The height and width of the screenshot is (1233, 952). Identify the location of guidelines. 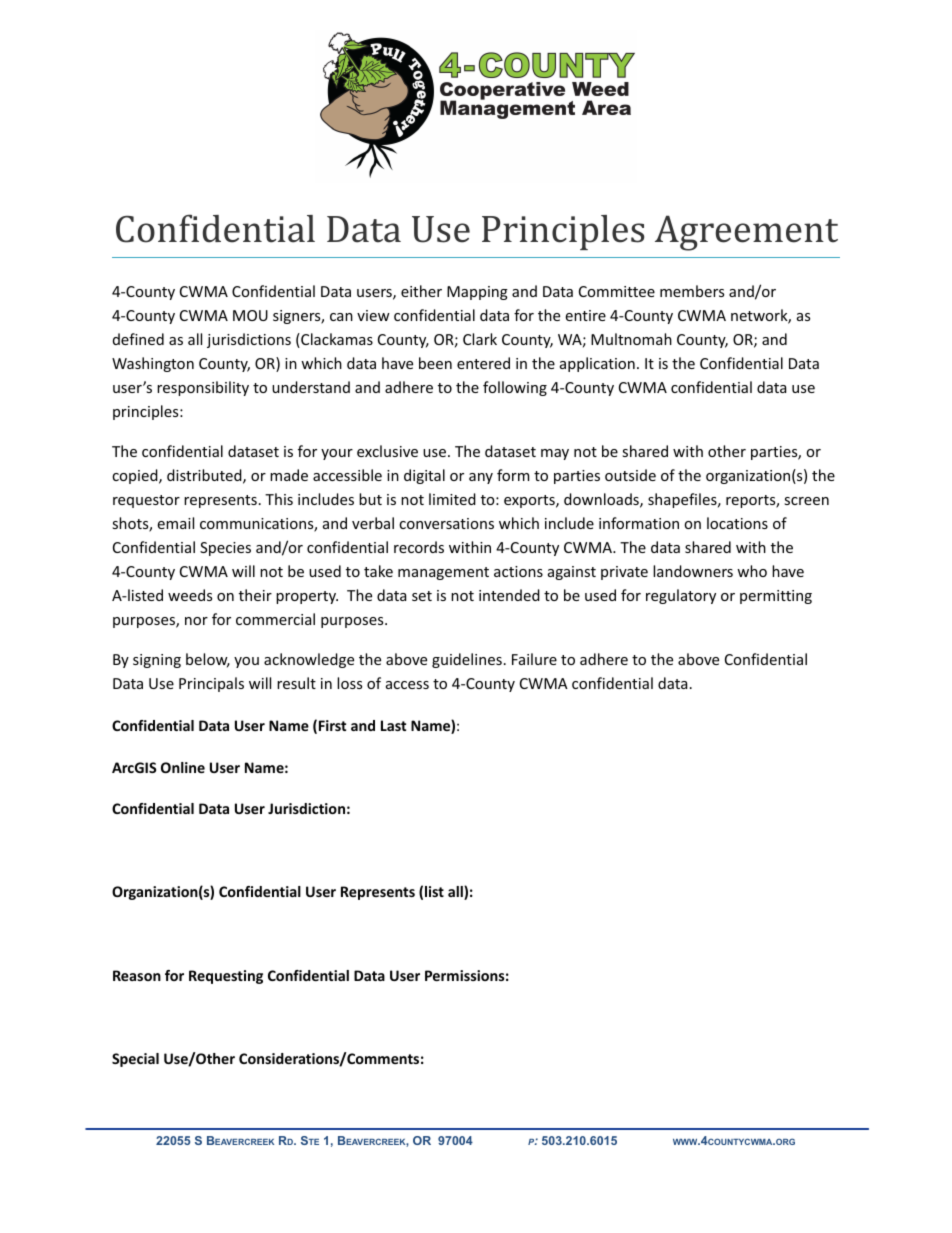
(467, 660).
